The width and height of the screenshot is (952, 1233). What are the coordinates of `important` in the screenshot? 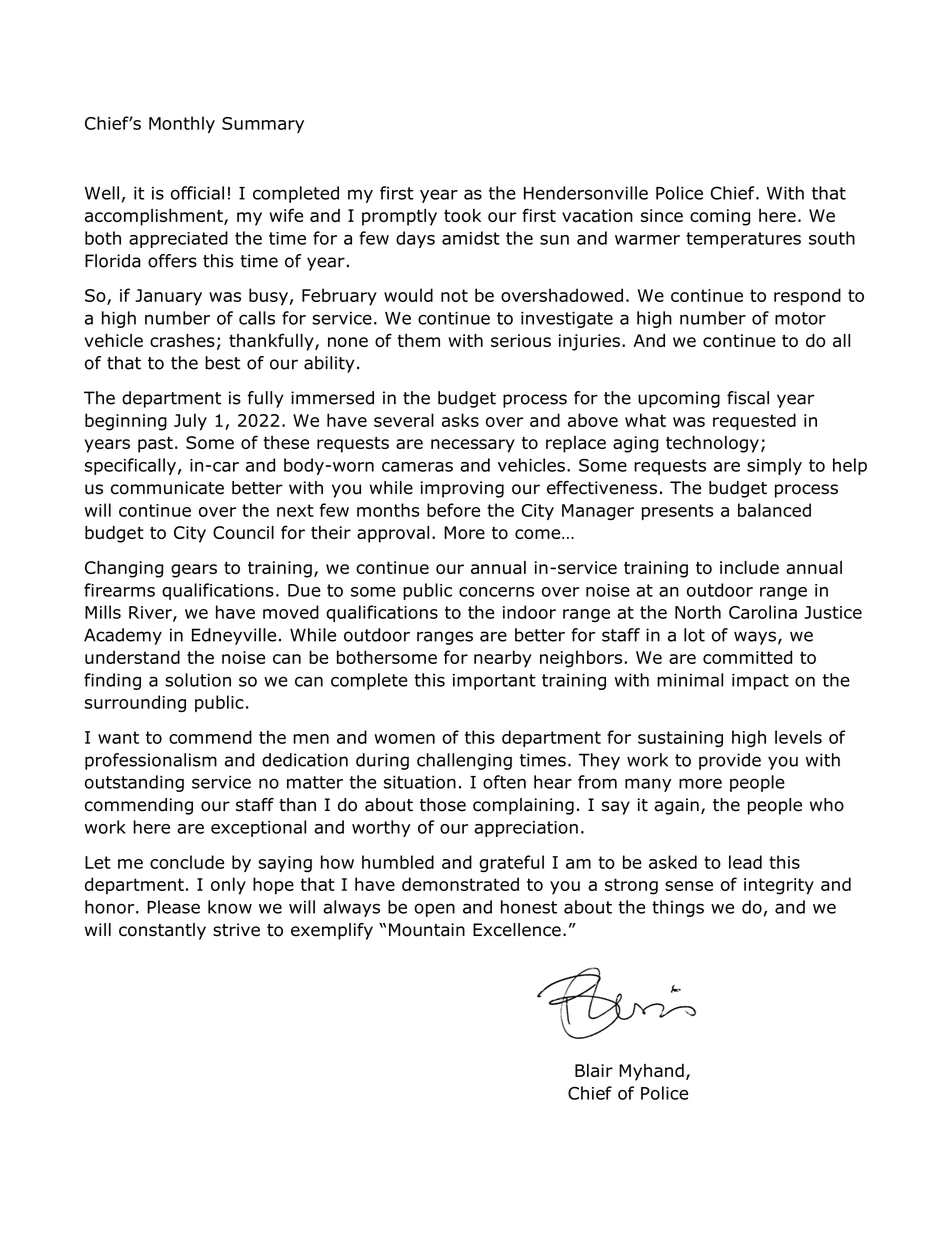 It's located at (494, 682).
